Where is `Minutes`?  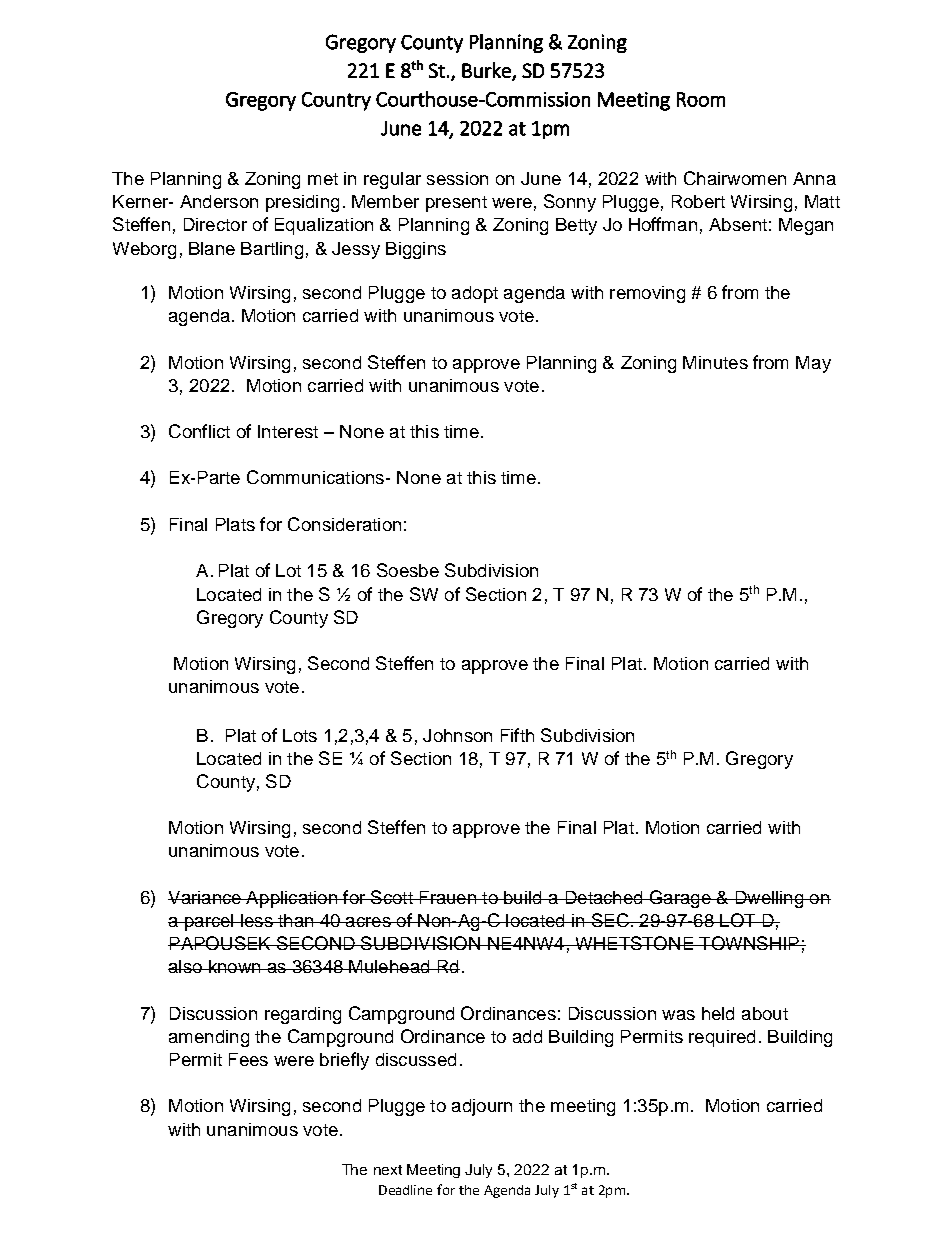 Minutes is located at coordinates (715, 362).
